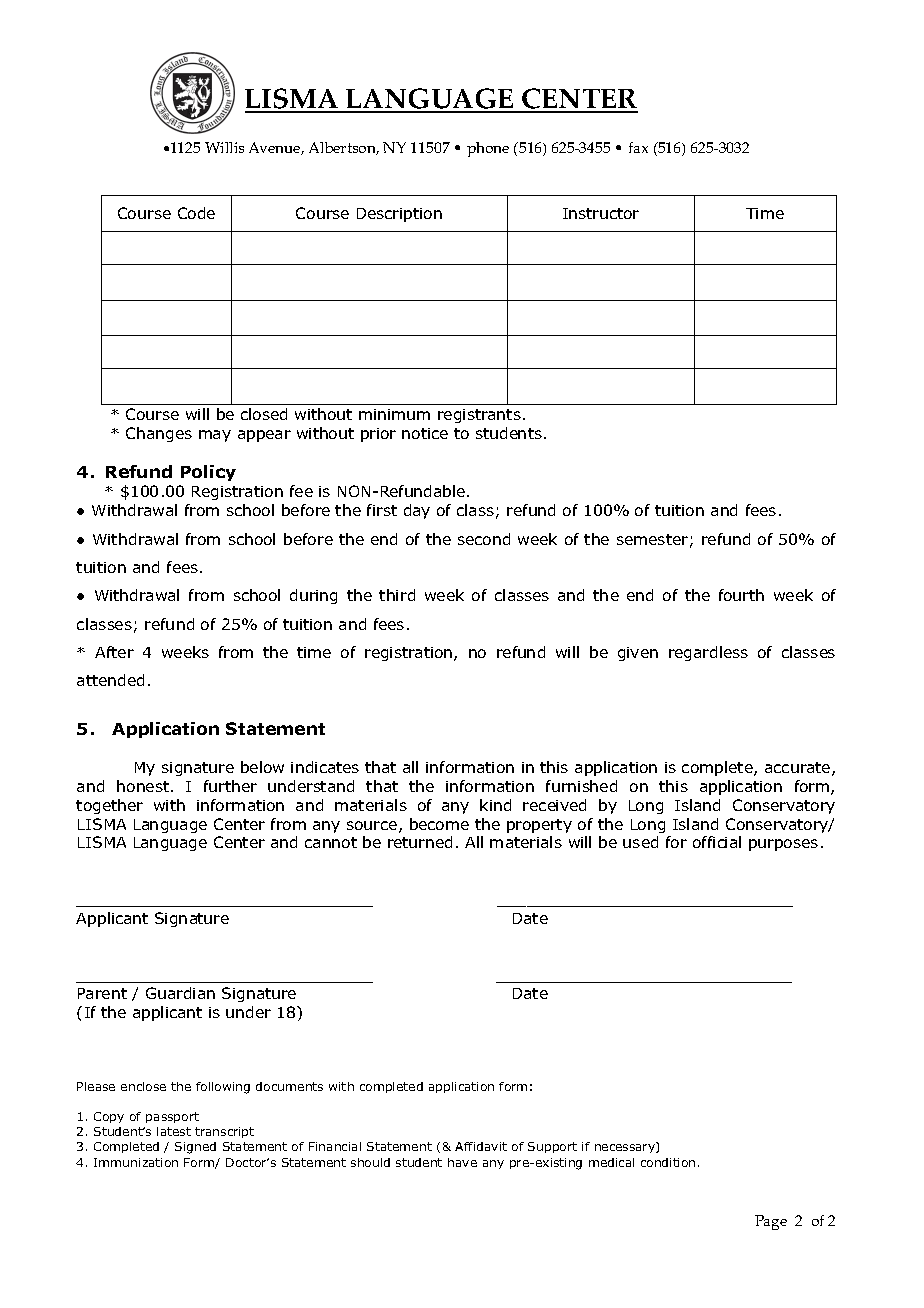 Image resolution: width=924 pixels, height=1308 pixels. Describe the element at coordinates (196, 213) in the page. I see `Code` at that location.
